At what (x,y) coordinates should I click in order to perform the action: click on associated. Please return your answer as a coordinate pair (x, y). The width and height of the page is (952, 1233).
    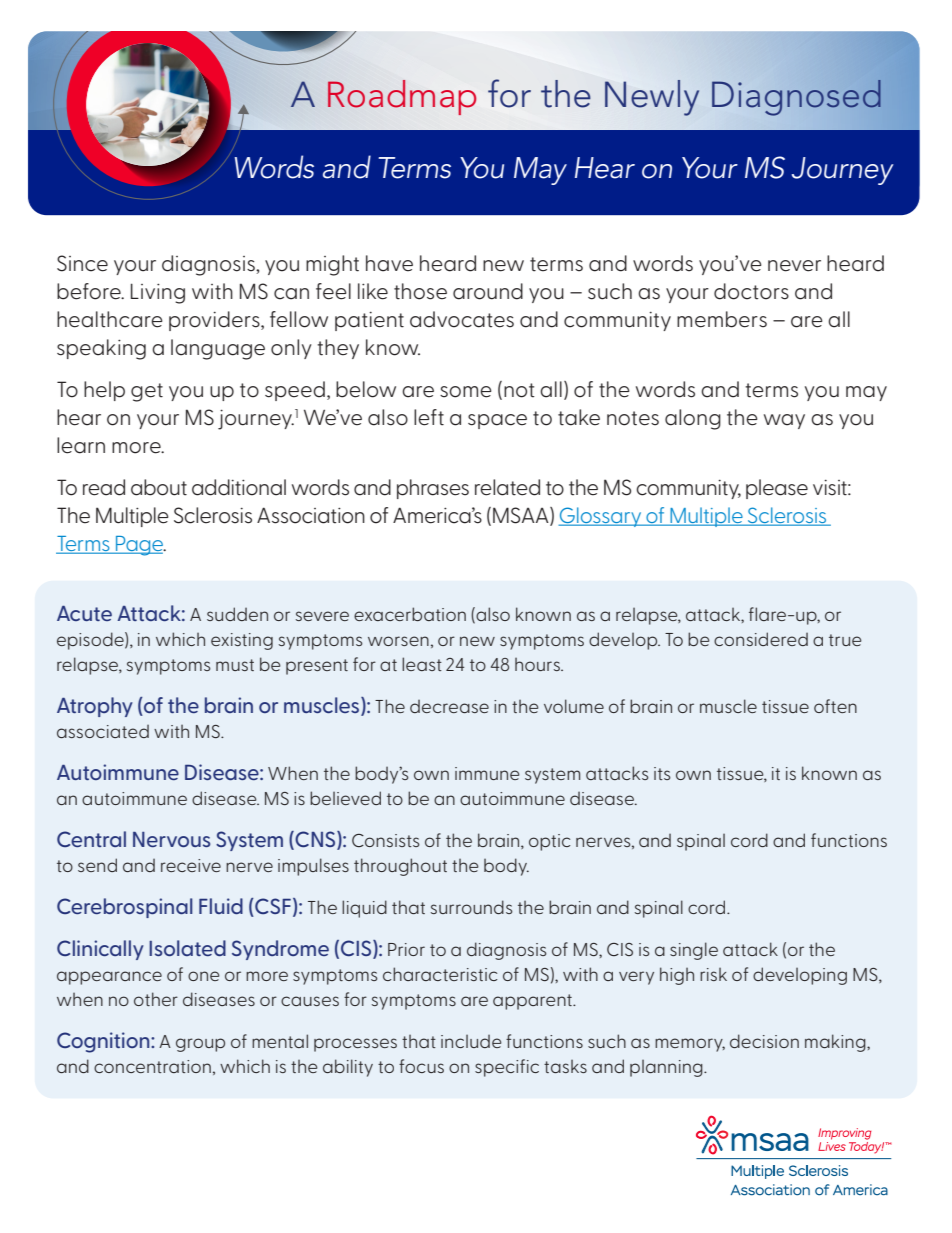
    Looking at the image, I should click on (103, 731).
